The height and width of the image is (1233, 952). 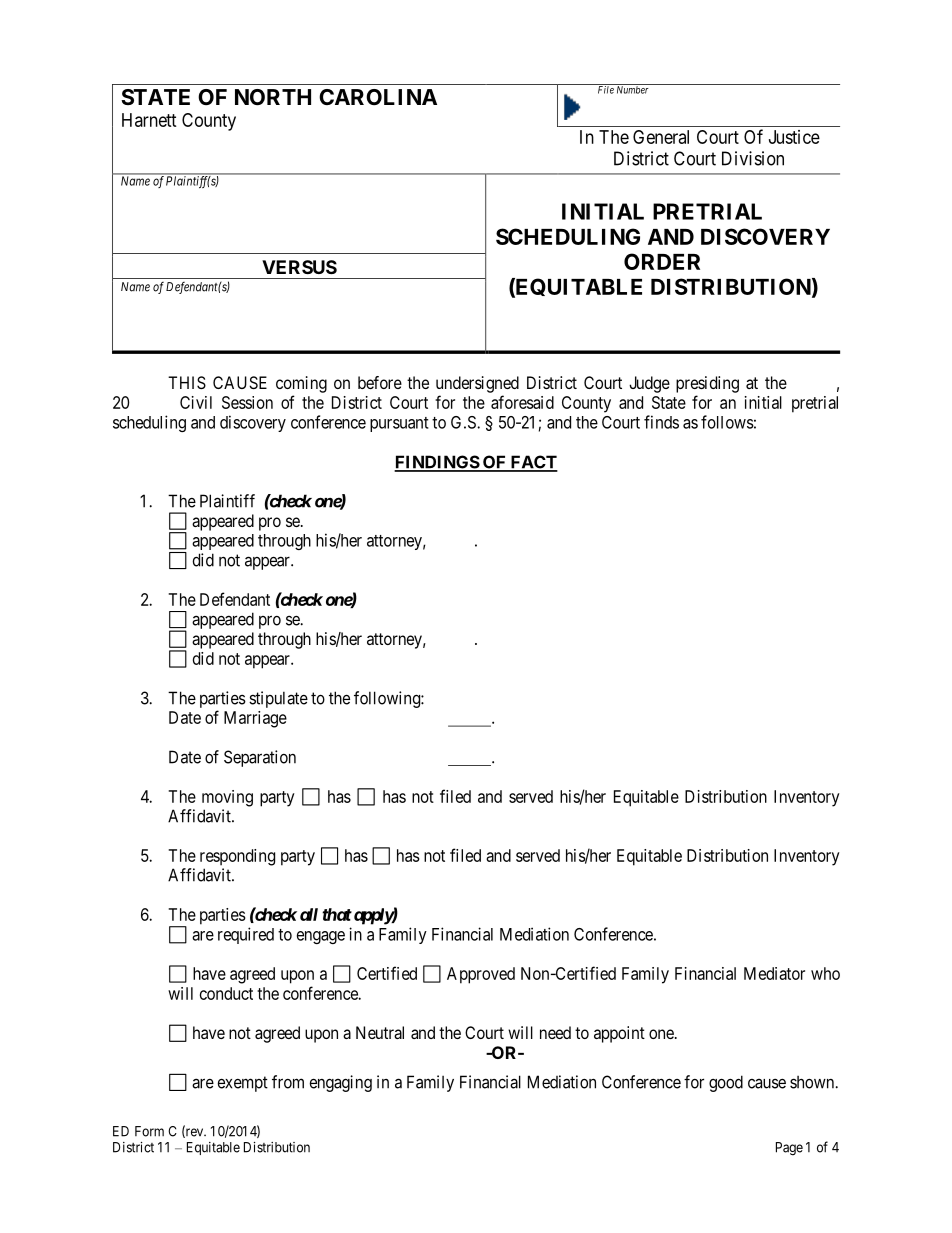 I want to click on Session, so click(x=247, y=402).
